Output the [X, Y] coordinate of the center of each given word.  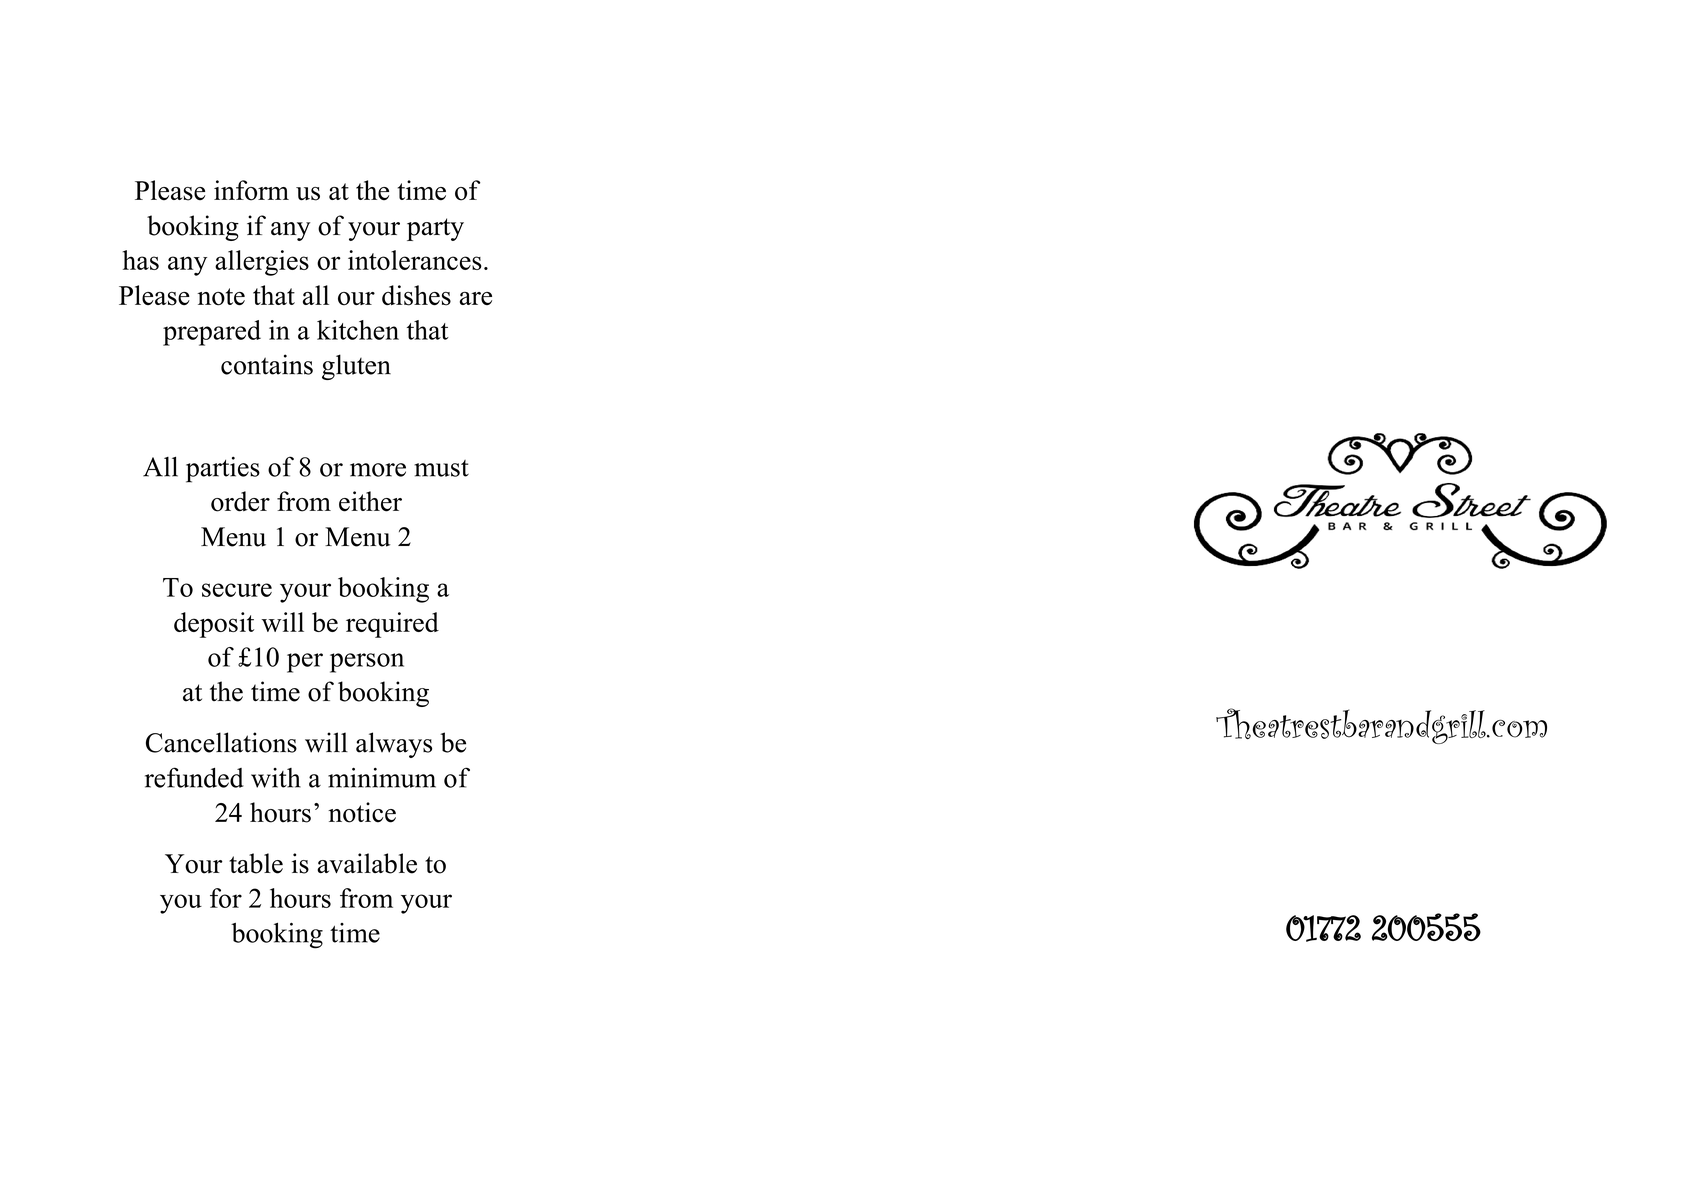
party [435, 229]
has [141, 260]
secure [237, 590]
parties [223, 470]
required [392, 625]
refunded [194, 777]
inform [251, 190]
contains [267, 364]
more [378, 470]
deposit [214, 625]
